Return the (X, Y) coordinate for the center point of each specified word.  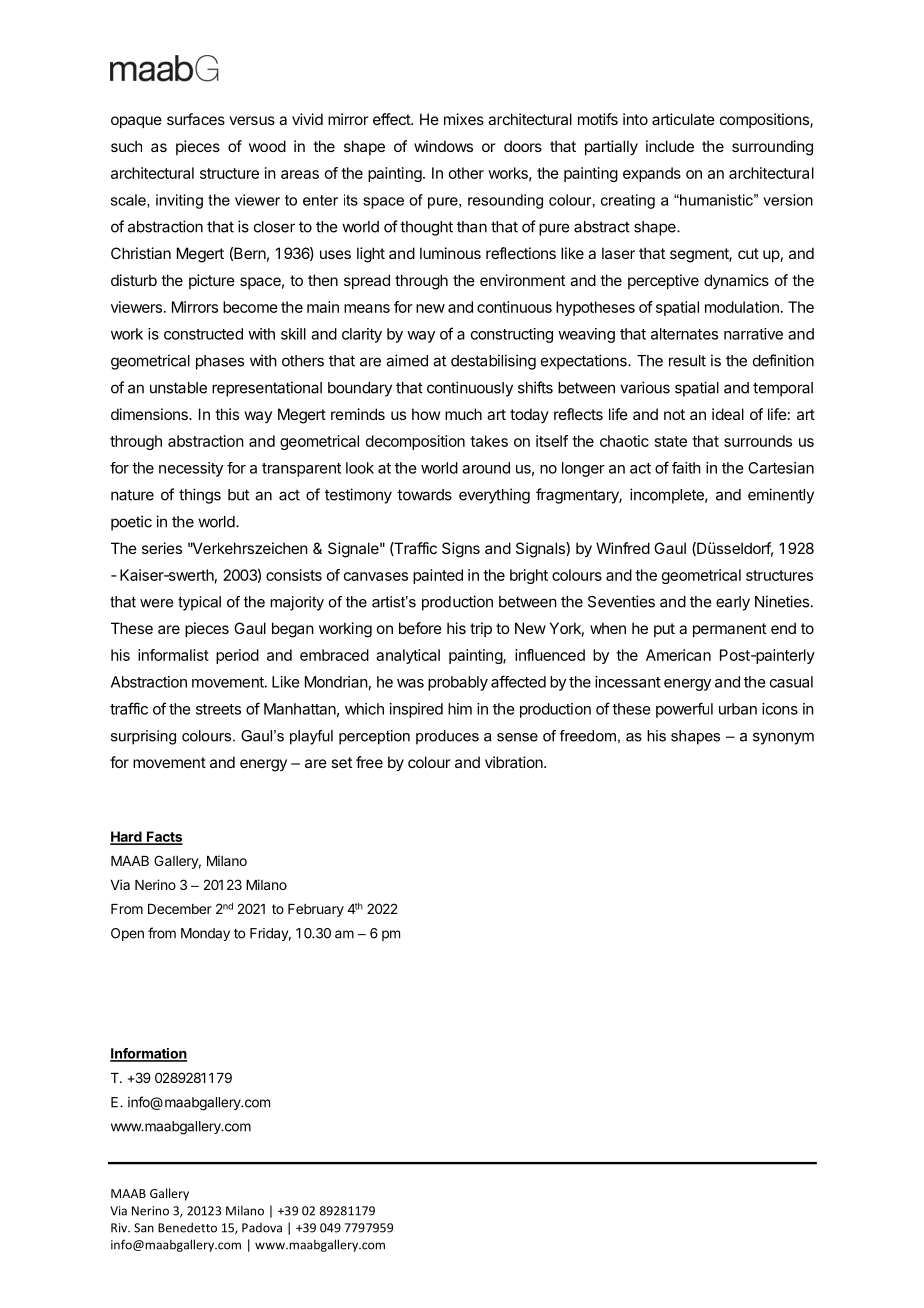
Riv (120, 1228)
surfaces (196, 119)
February (316, 910)
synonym (783, 738)
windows (443, 146)
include (670, 146)
